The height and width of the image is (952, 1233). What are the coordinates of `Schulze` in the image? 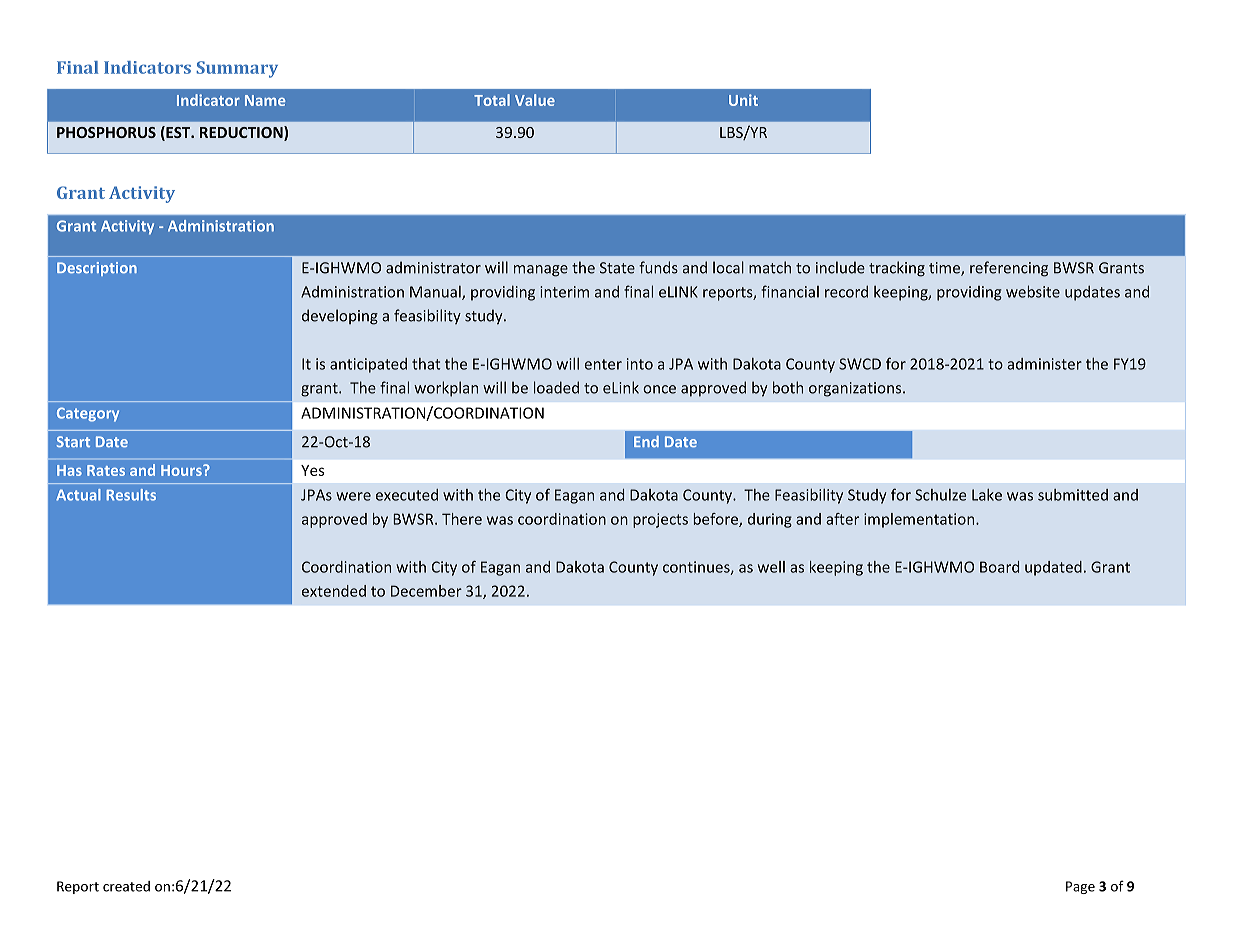 It's located at (940, 495).
